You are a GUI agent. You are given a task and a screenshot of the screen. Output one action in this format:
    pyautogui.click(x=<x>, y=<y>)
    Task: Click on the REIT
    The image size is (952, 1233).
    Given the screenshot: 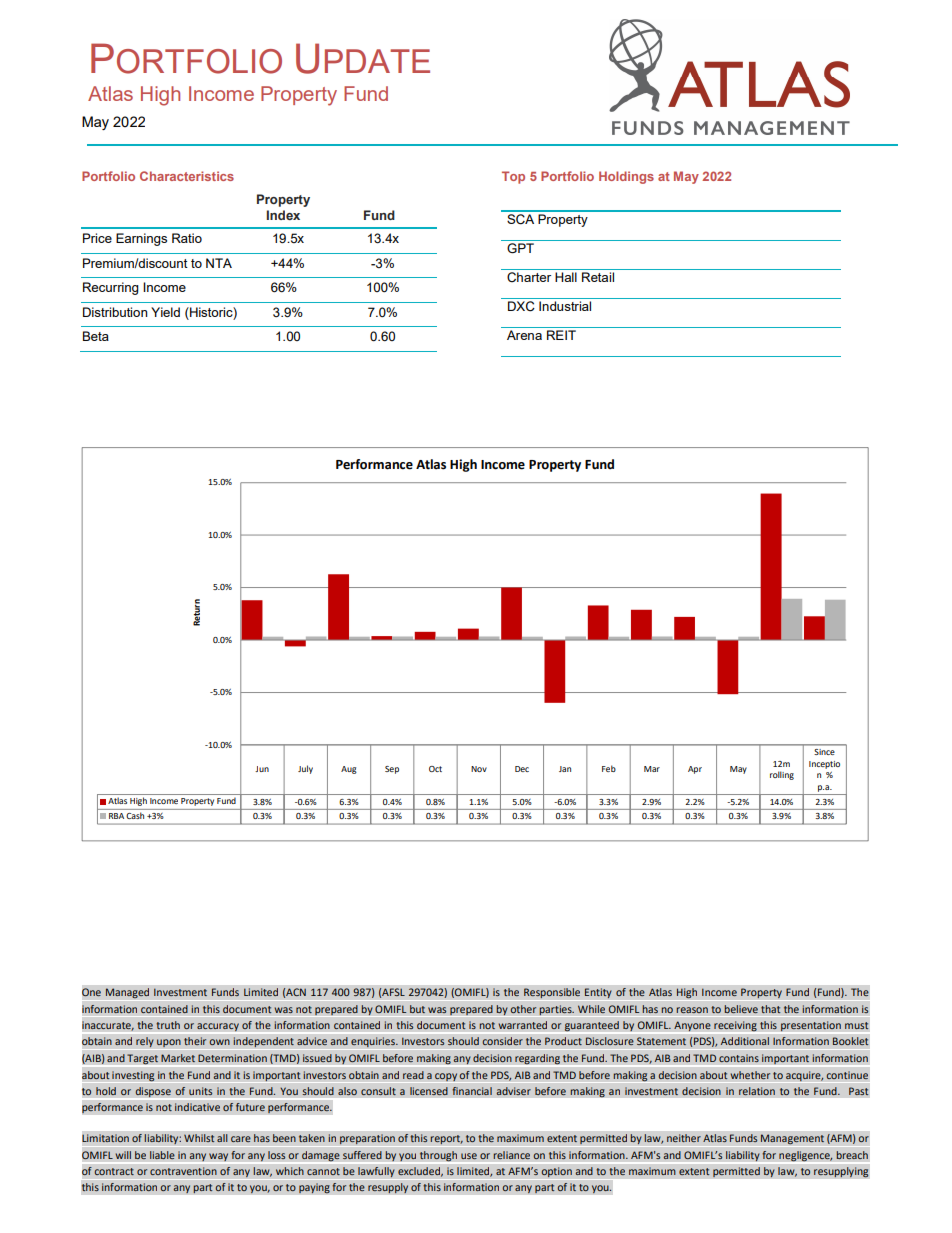 What is the action you would take?
    pyautogui.click(x=561, y=335)
